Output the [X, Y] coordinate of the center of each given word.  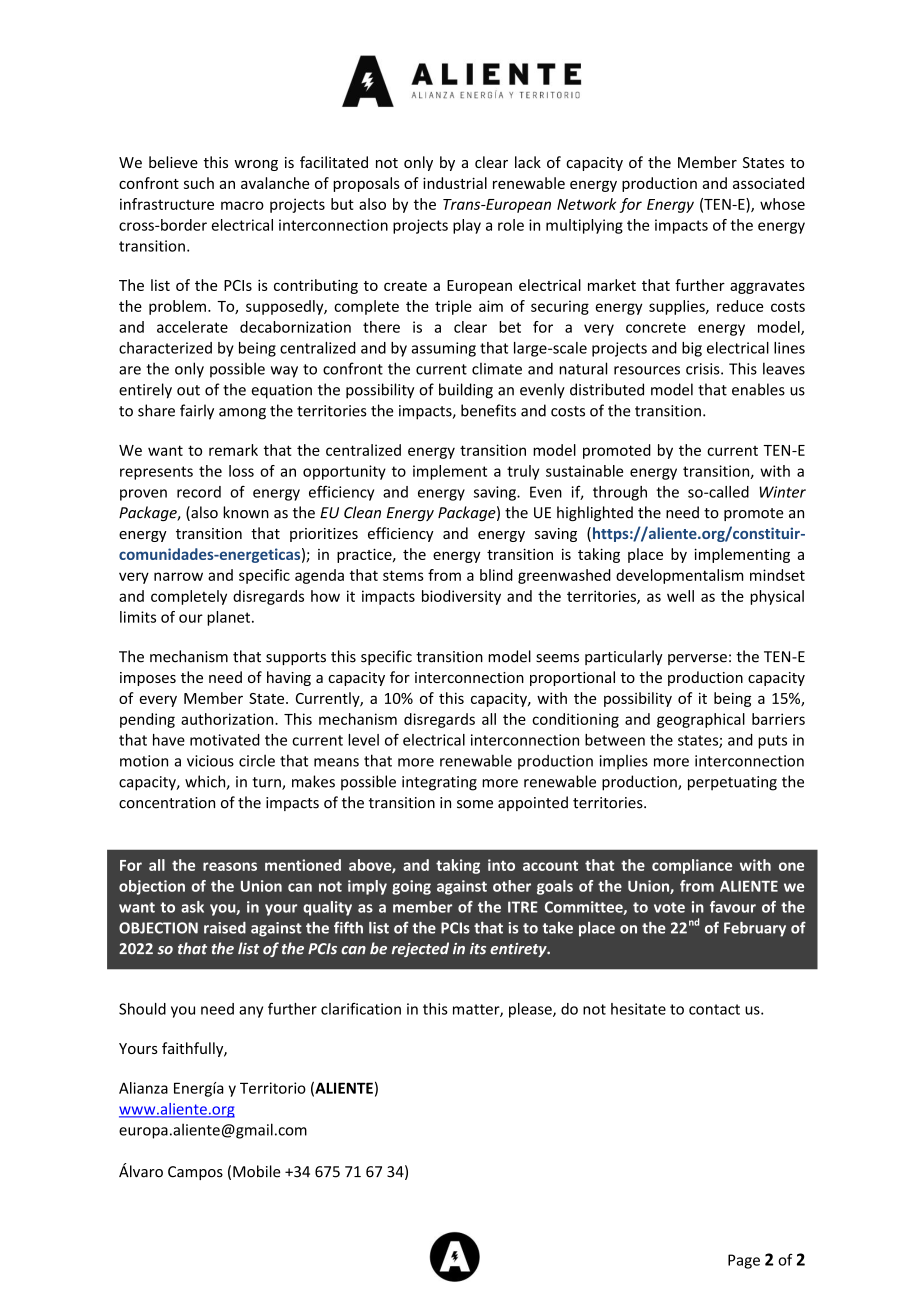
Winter [782, 492]
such [199, 183]
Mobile [256, 1171]
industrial [455, 183]
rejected [420, 949]
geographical [701, 720]
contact [714, 1009]
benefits [488, 410]
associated [768, 183]
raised [225, 928]
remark [233, 450]
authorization [228, 719]
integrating [439, 783]
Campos [195, 1173]
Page [744, 1261]
